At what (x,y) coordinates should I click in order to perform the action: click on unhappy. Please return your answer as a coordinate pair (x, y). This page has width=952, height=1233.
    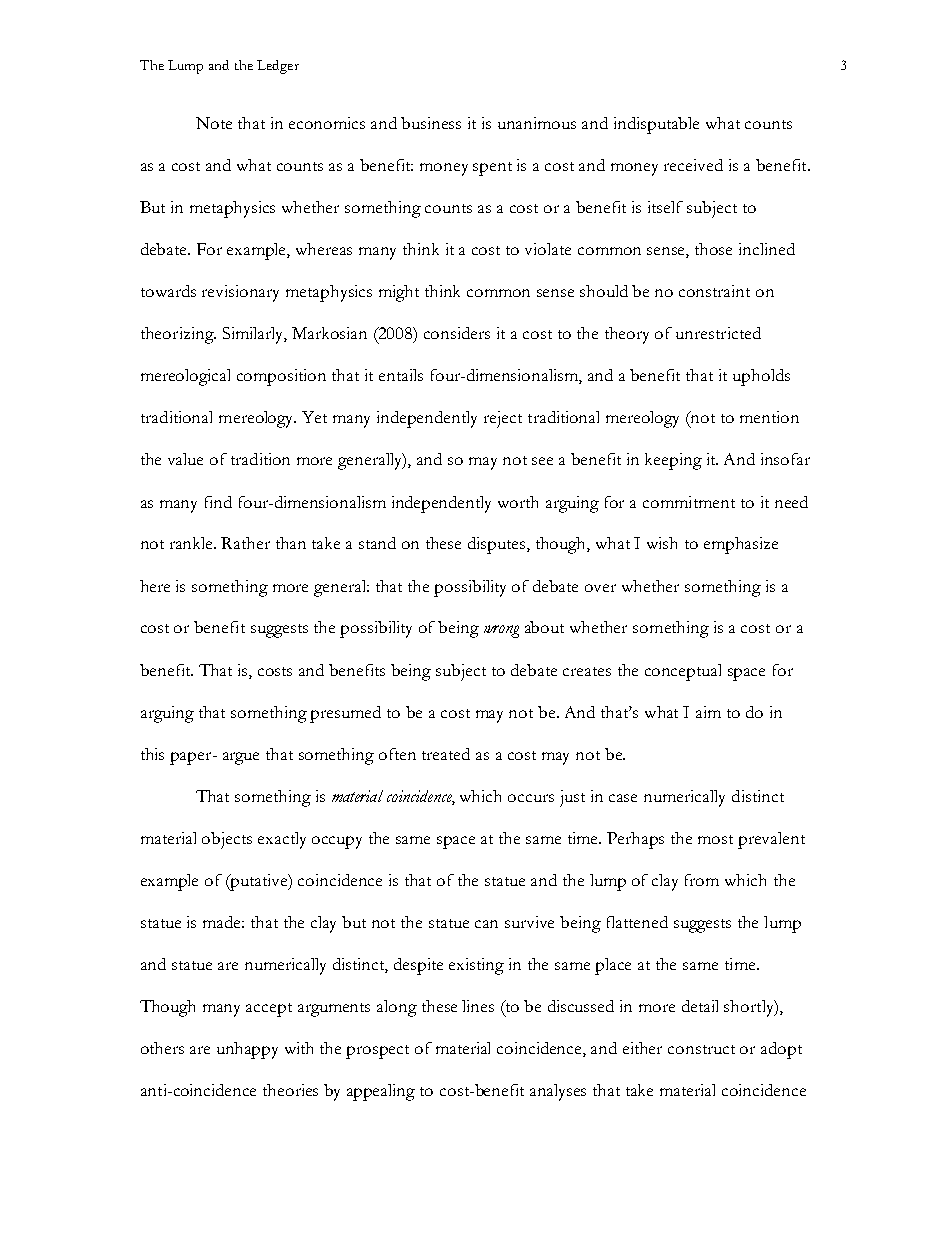
    Looking at the image, I should click on (247, 1050).
